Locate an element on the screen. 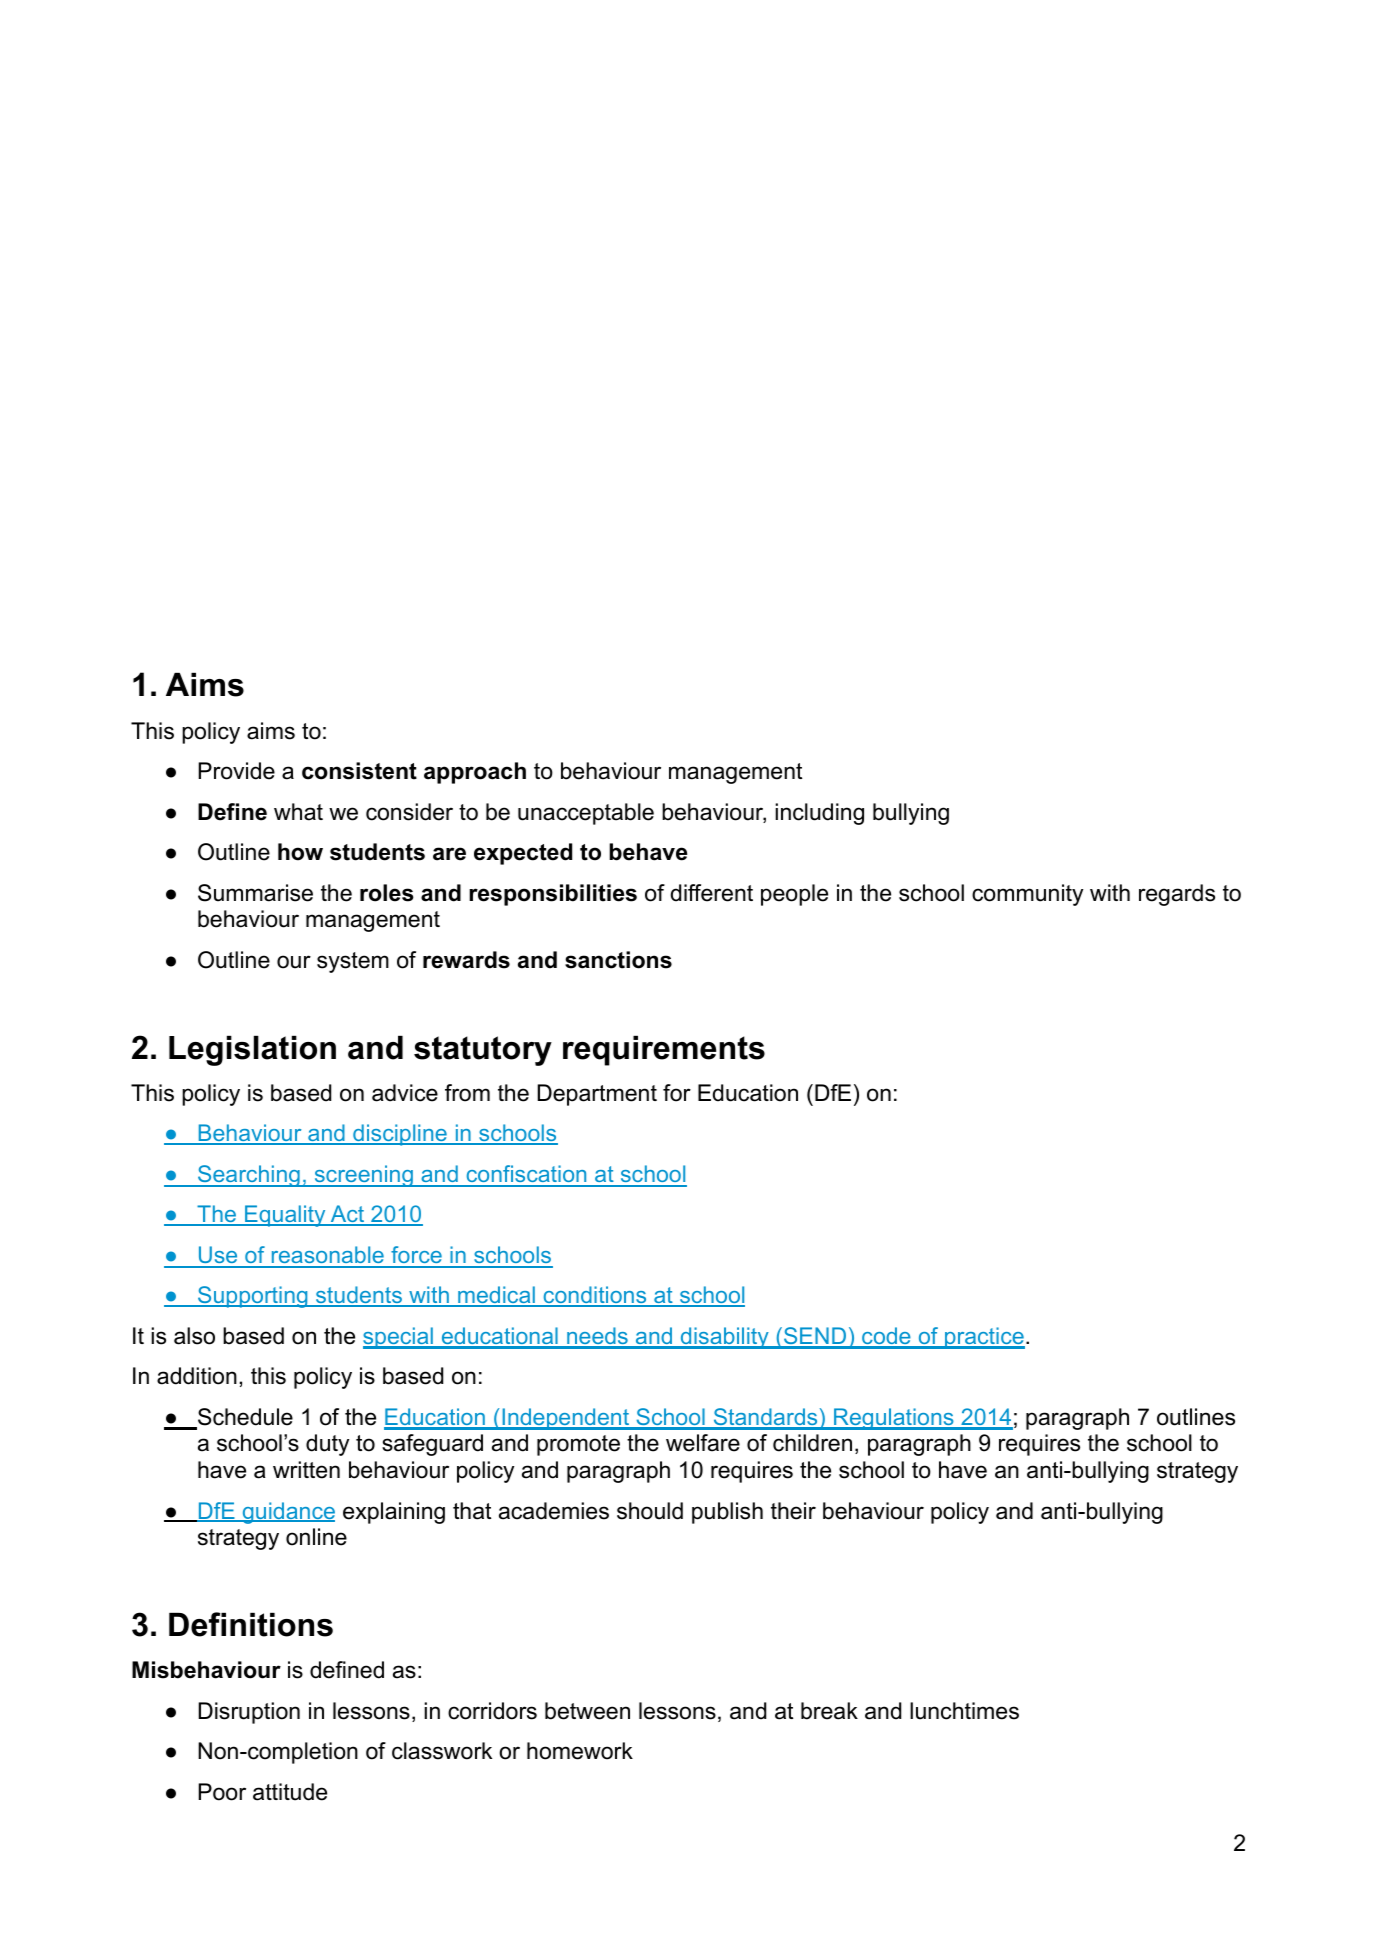 Image resolution: width=1379 pixels, height=1948 pixels. discipline is located at coordinates (400, 1135).
